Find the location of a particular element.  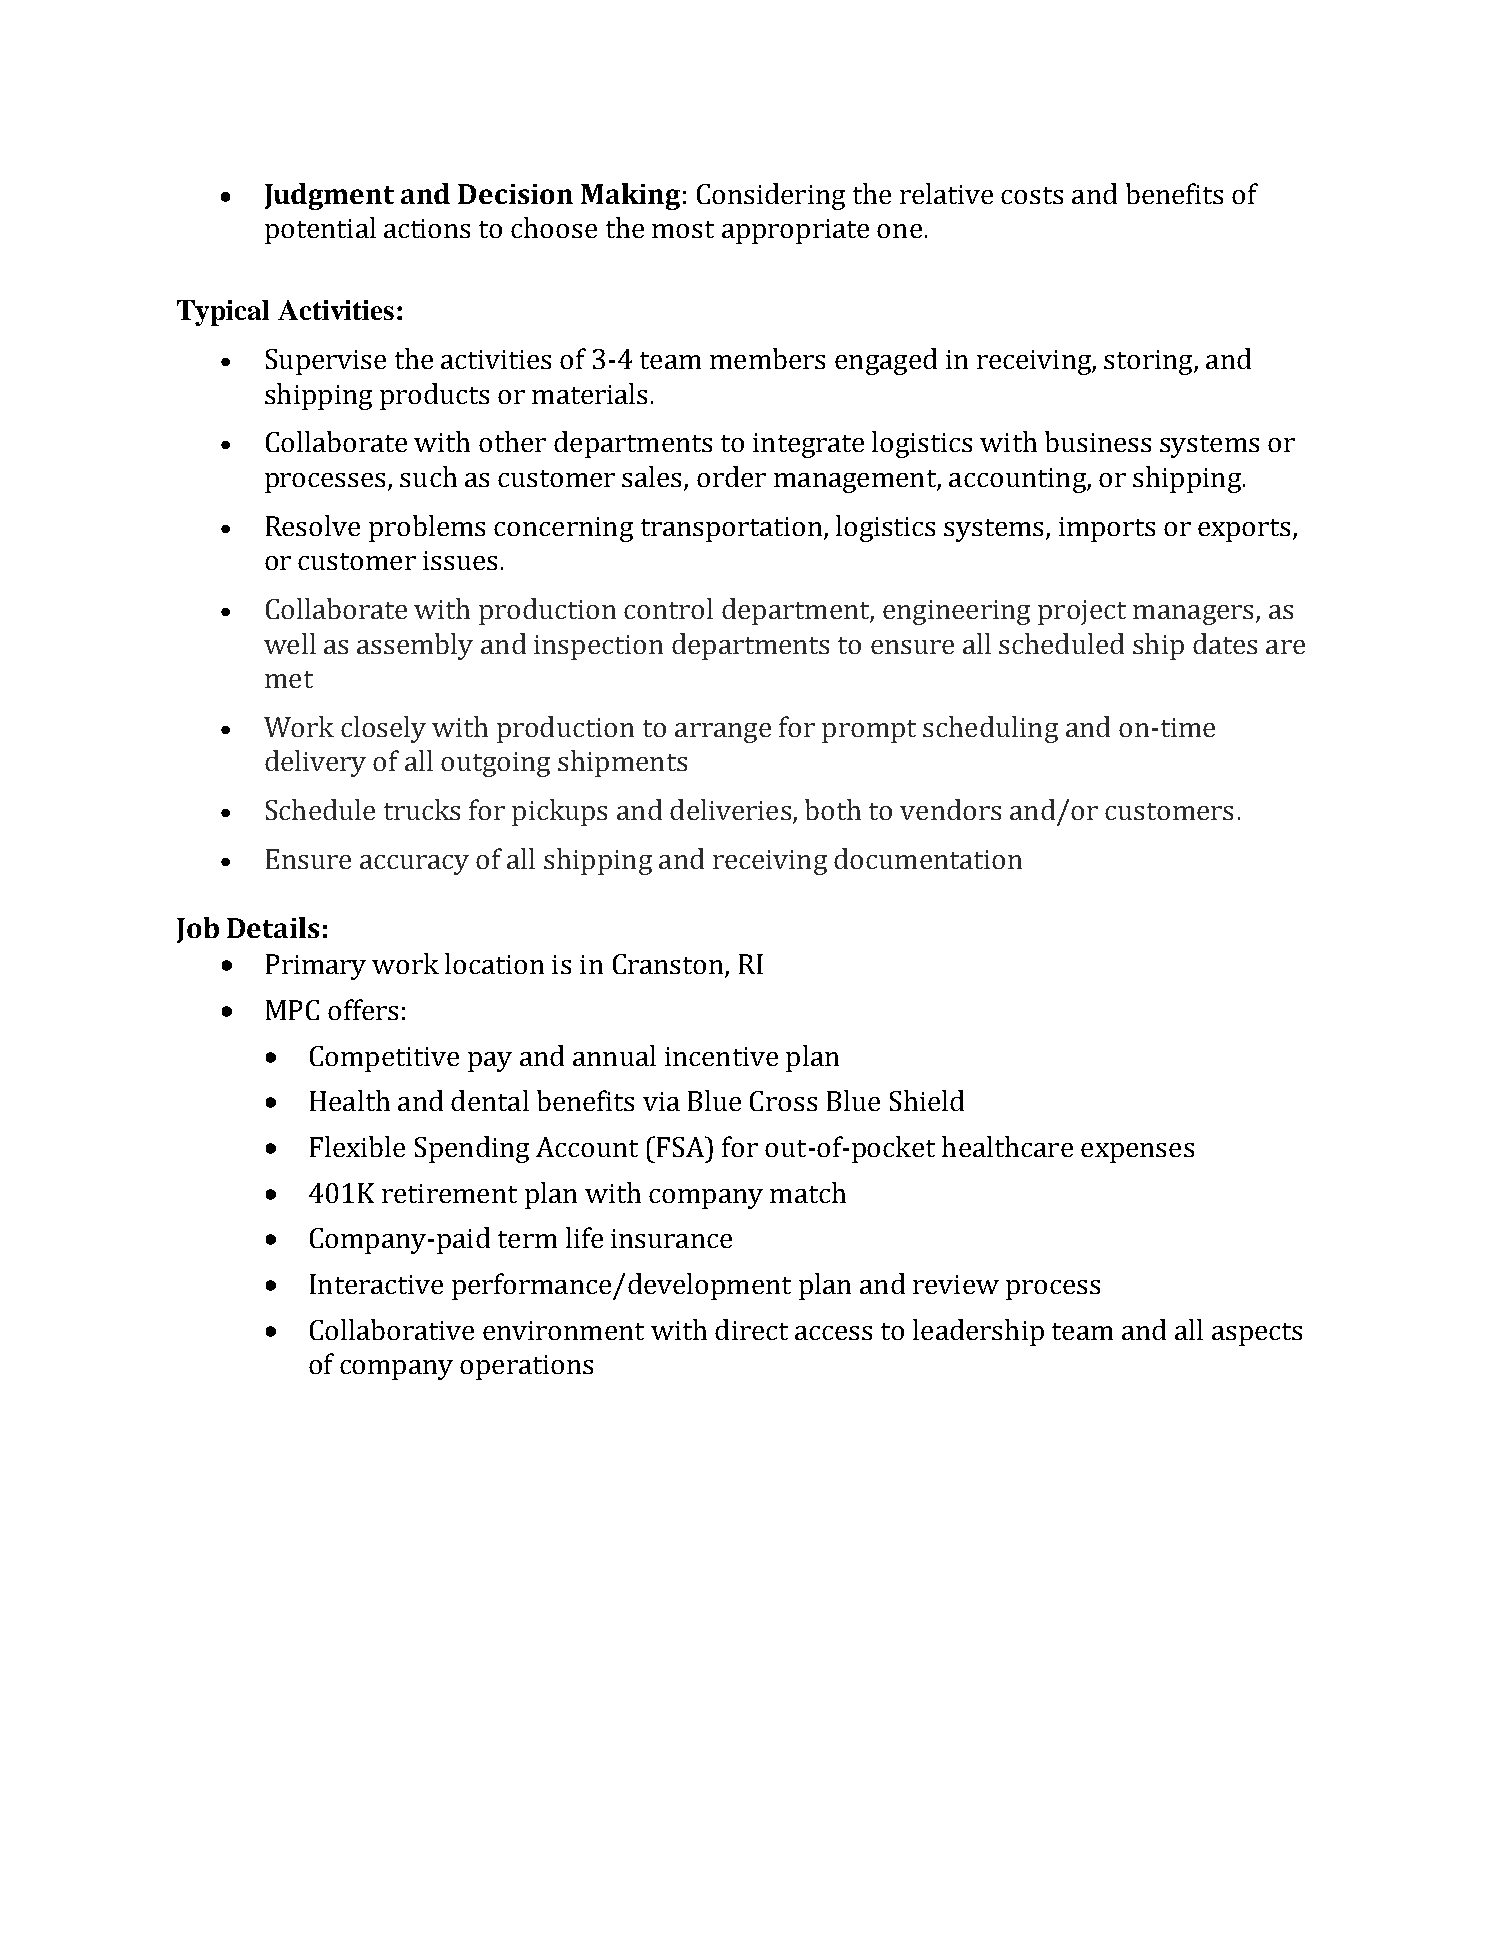

potential is located at coordinates (320, 230).
